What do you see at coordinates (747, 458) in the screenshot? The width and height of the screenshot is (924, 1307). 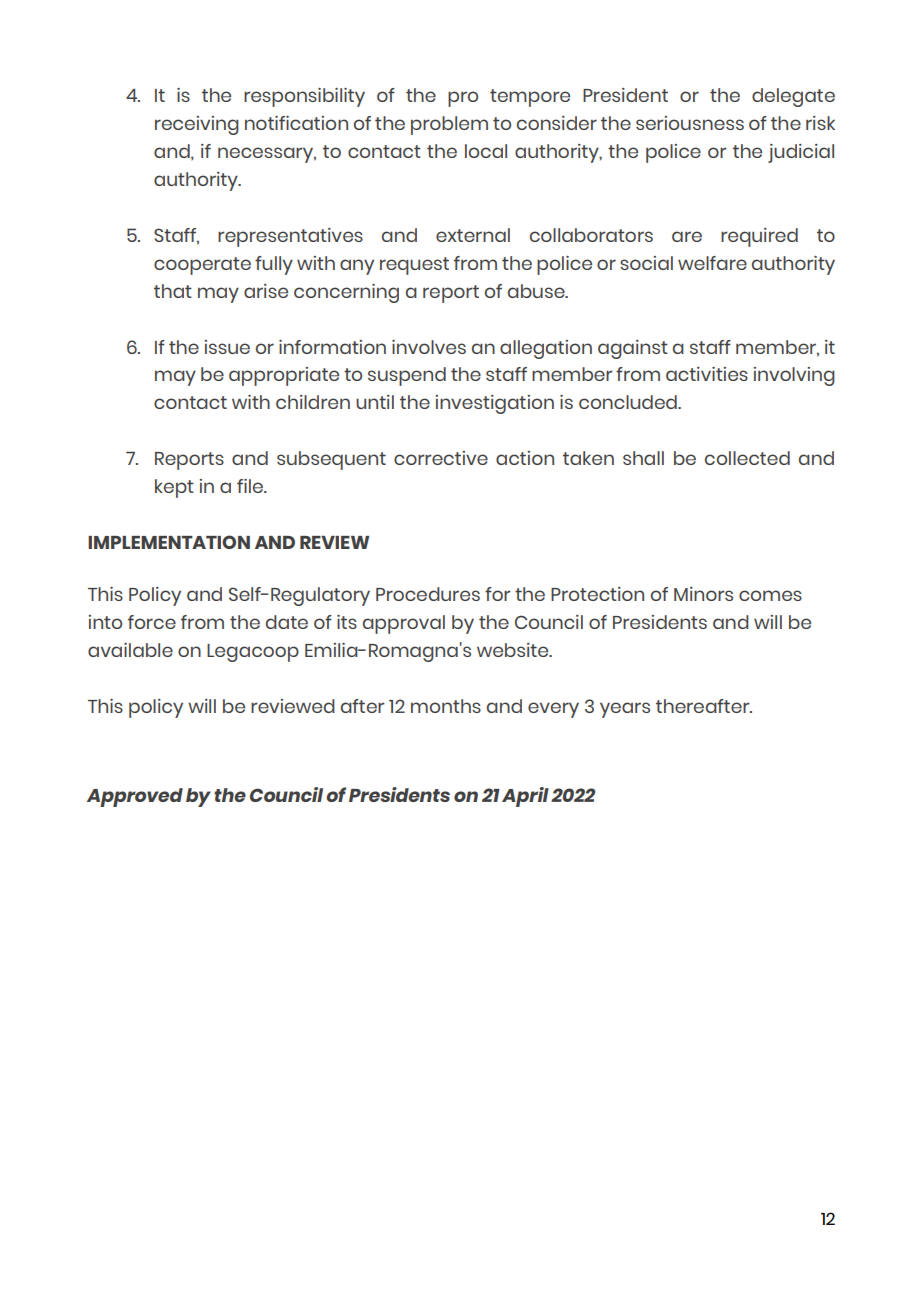 I see `collected` at bounding box center [747, 458].
